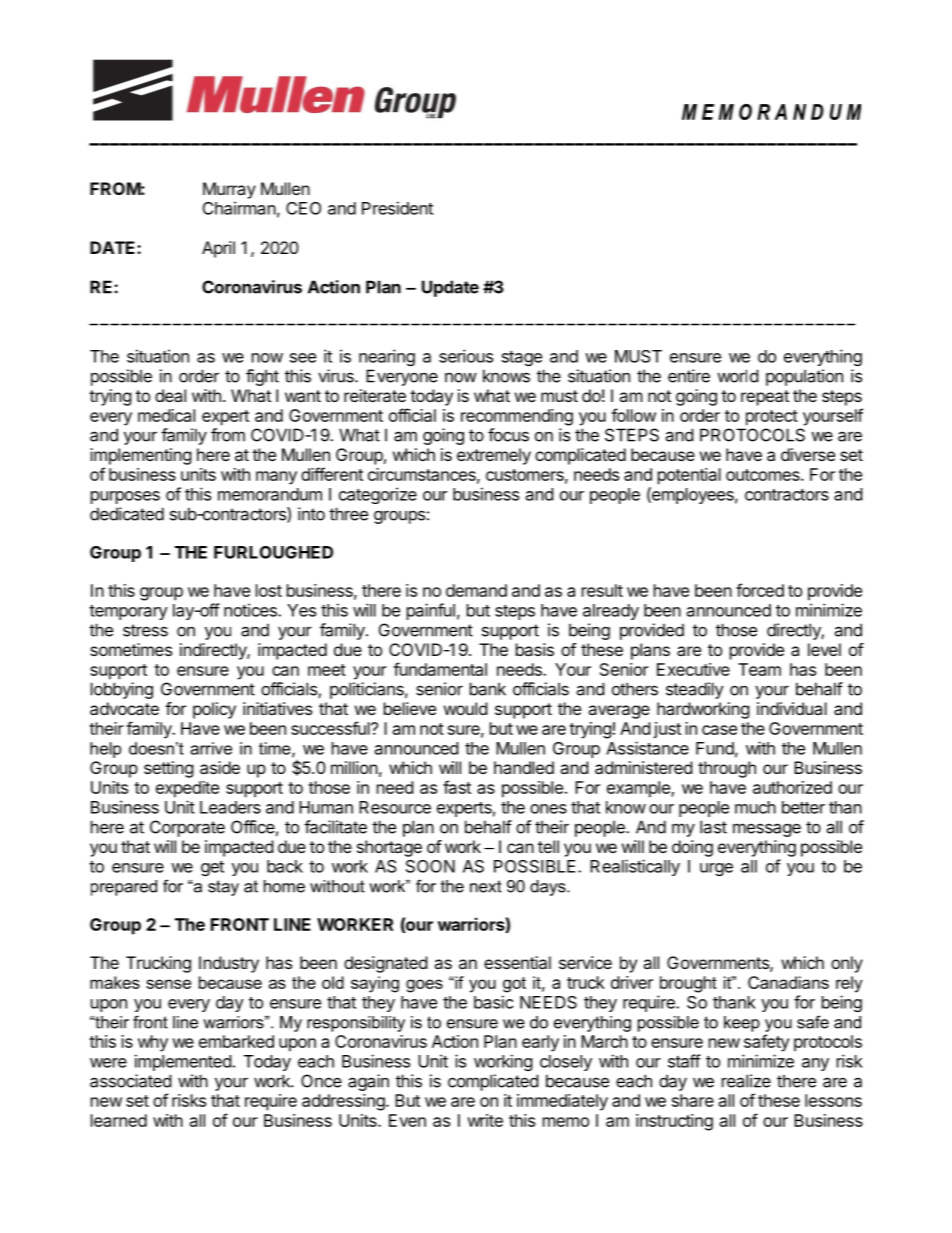 Image resolution: width=952 pixels, height=1233 pixels. I want to click on deal, so click(170, 395).
